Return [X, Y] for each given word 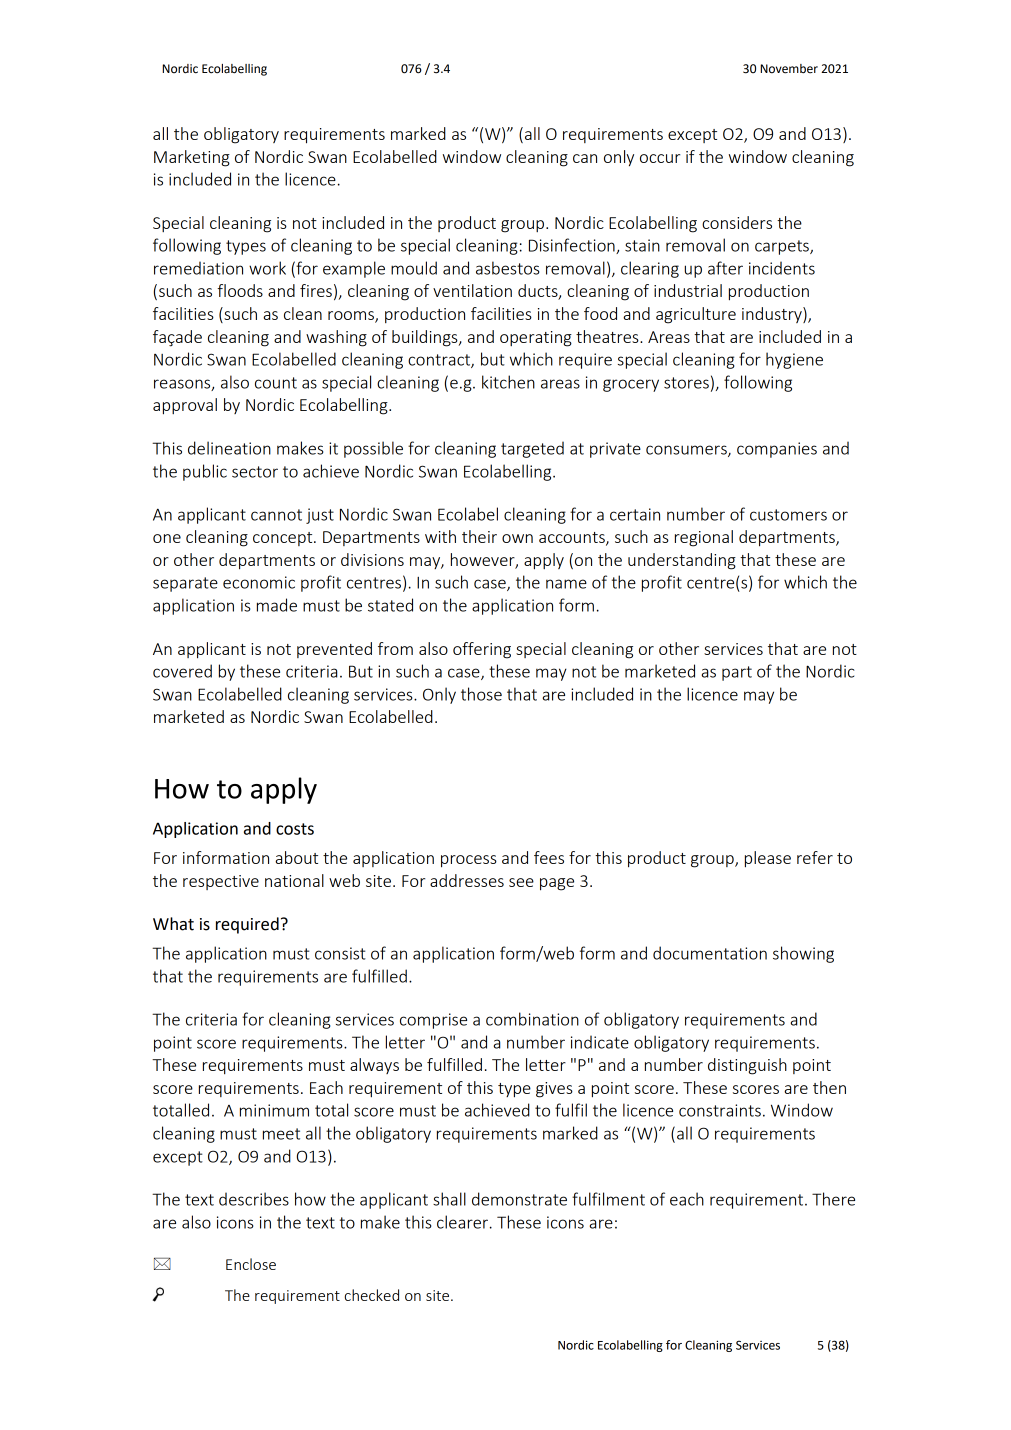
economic [259, 582]
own [517, 538]
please [768, 859]
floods [240, 290]
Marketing [192, 158]
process [469, 861]
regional [704, 538]
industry [773, 315]
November [789, 69]
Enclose [251, 1264]
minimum [274, 1110]
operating [536, 339]
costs [295, 829]
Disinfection [573, 246]
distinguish [747, 1066]
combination [532, 1019]
